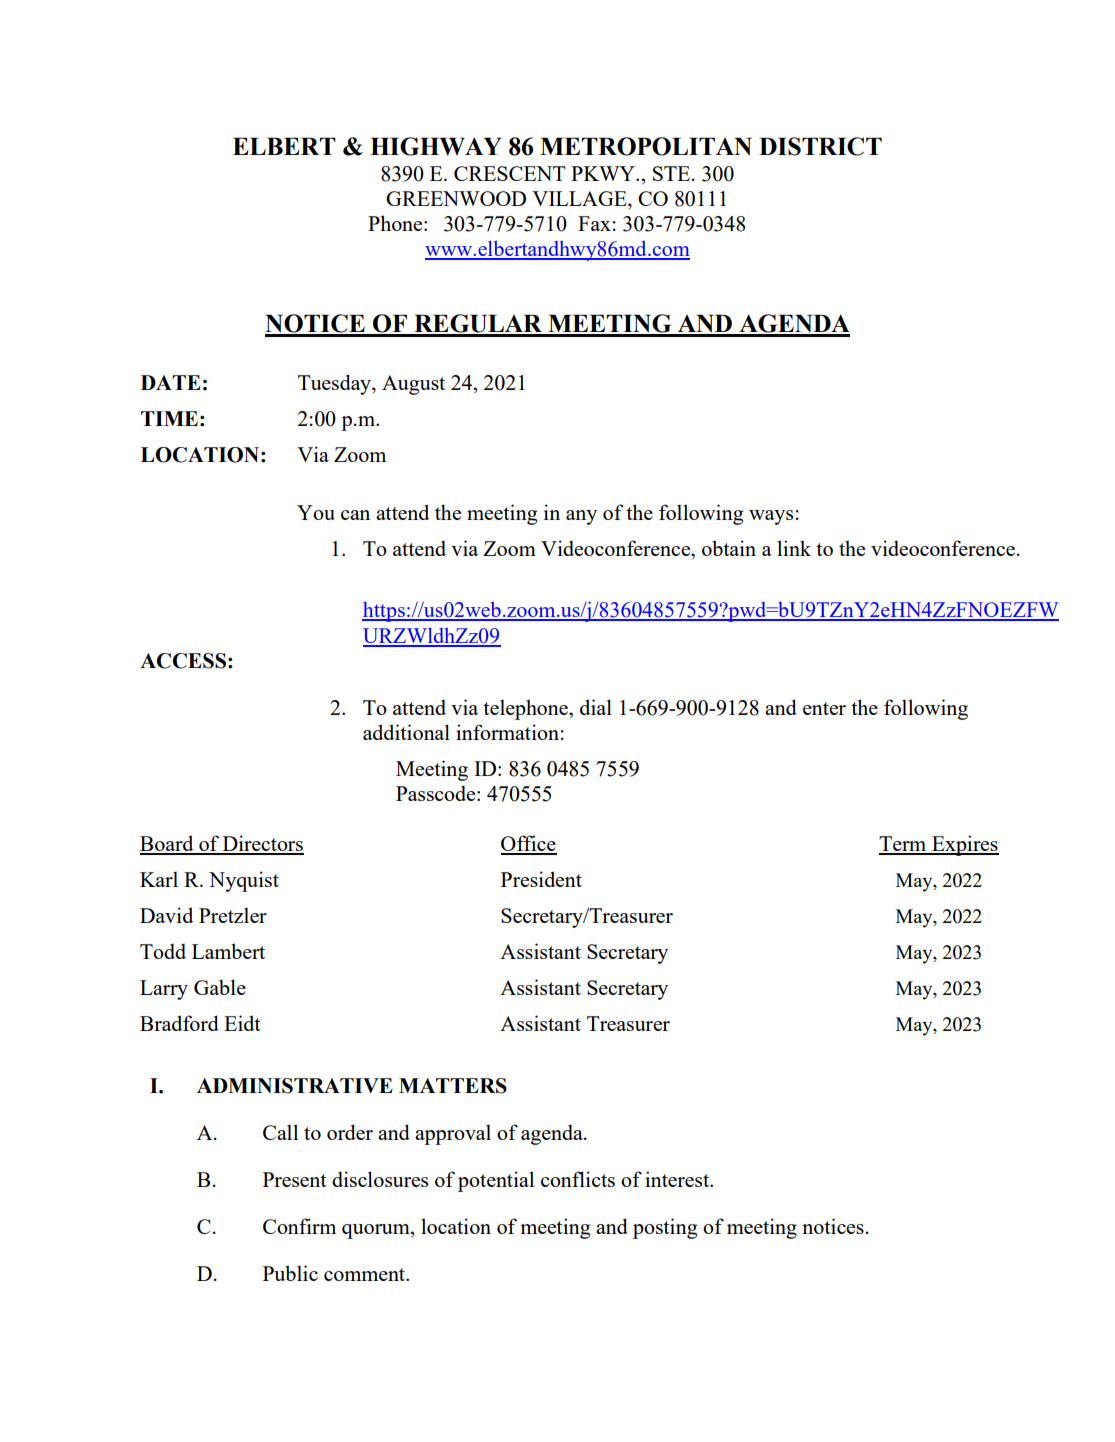  I want to click on Expires, so click(964, 845).
